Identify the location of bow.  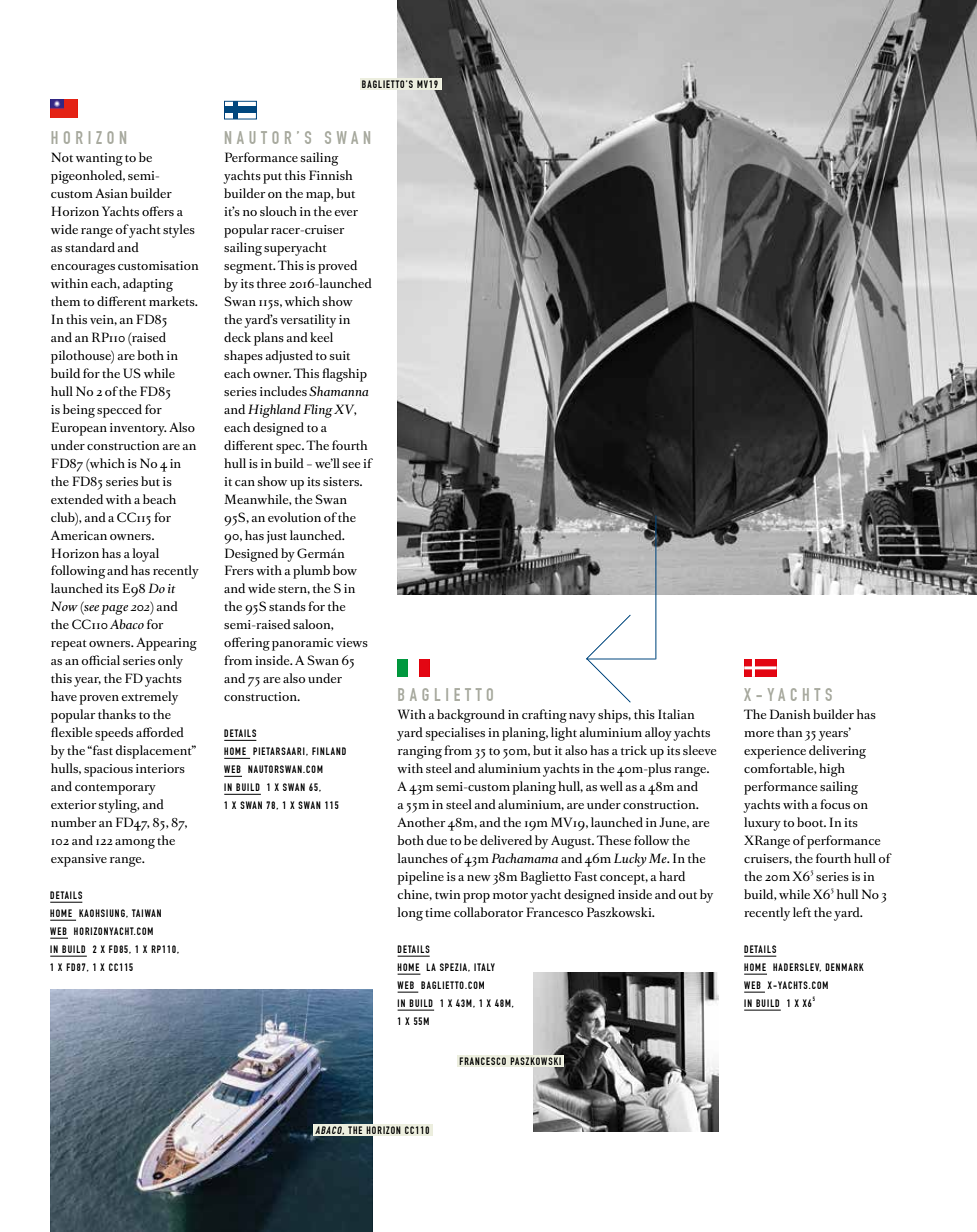
(345, 570).
